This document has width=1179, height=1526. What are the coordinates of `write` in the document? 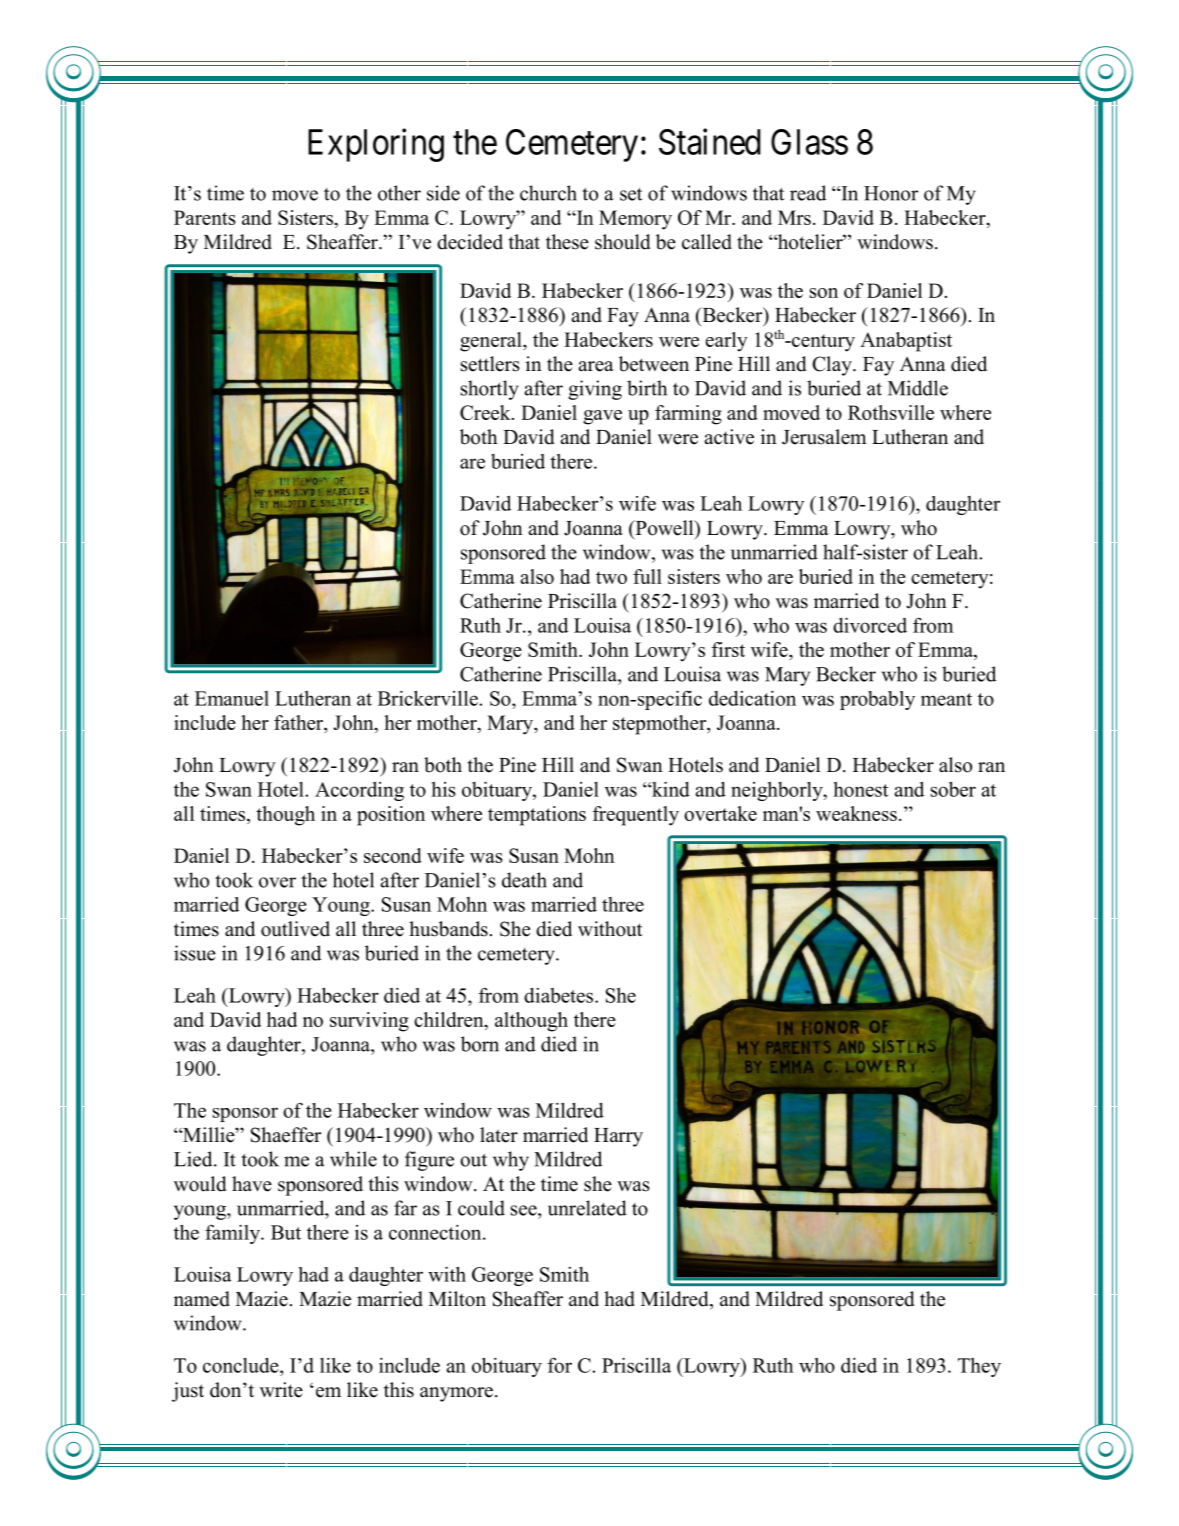 It's located at (281, 1390).
